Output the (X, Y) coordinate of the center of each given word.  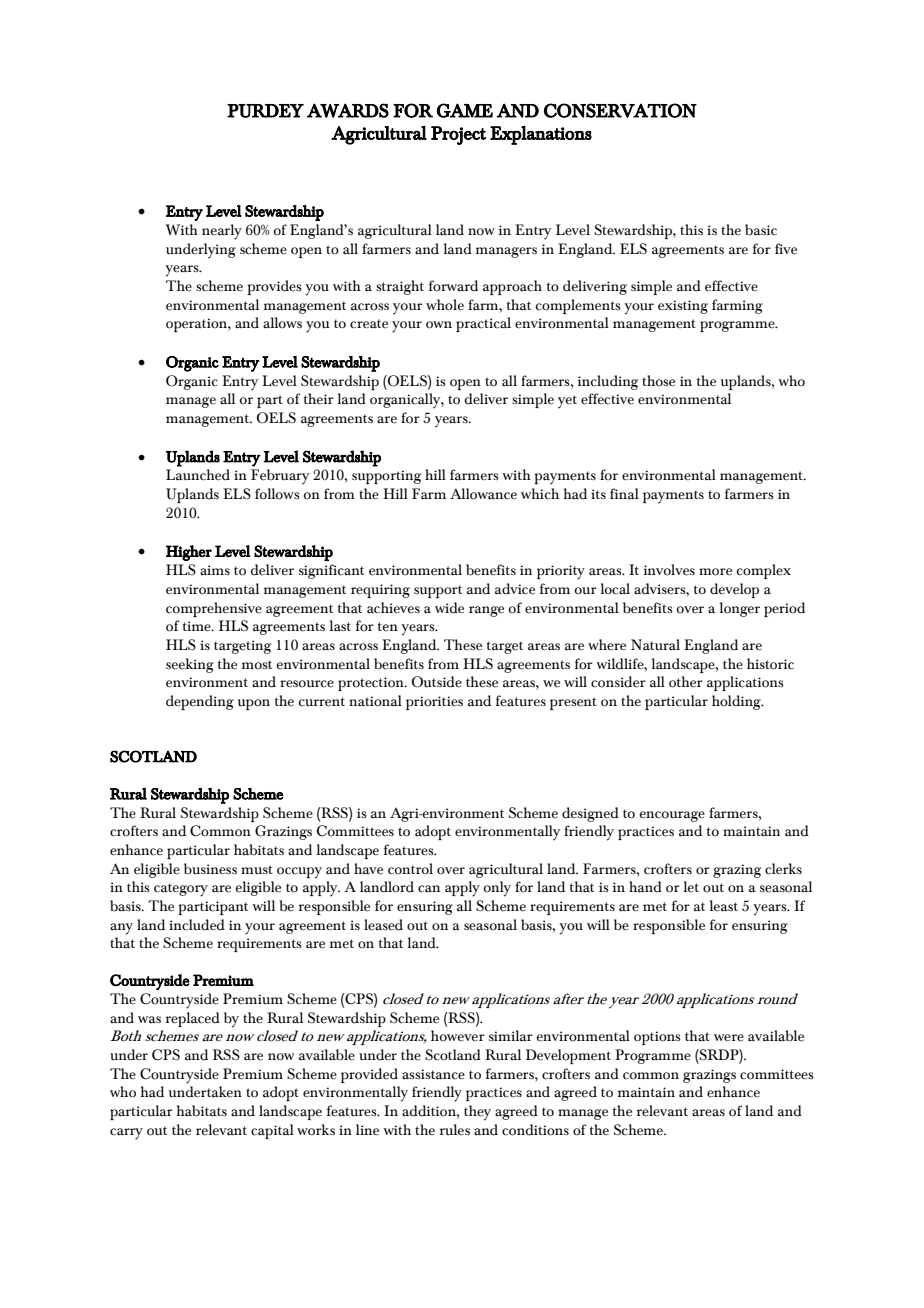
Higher (189, 553)
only (497, 889)
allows (282, 323)
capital (272, 1131)
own (439, 325)
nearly (222, 232)
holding (737, 702)
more (715, 572)
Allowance (483, 494)
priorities (434, 703)
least (724, 906)
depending (200, 702)
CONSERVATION (620, 110)
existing (683, 307)
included (197, 925)
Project (458, 135)
